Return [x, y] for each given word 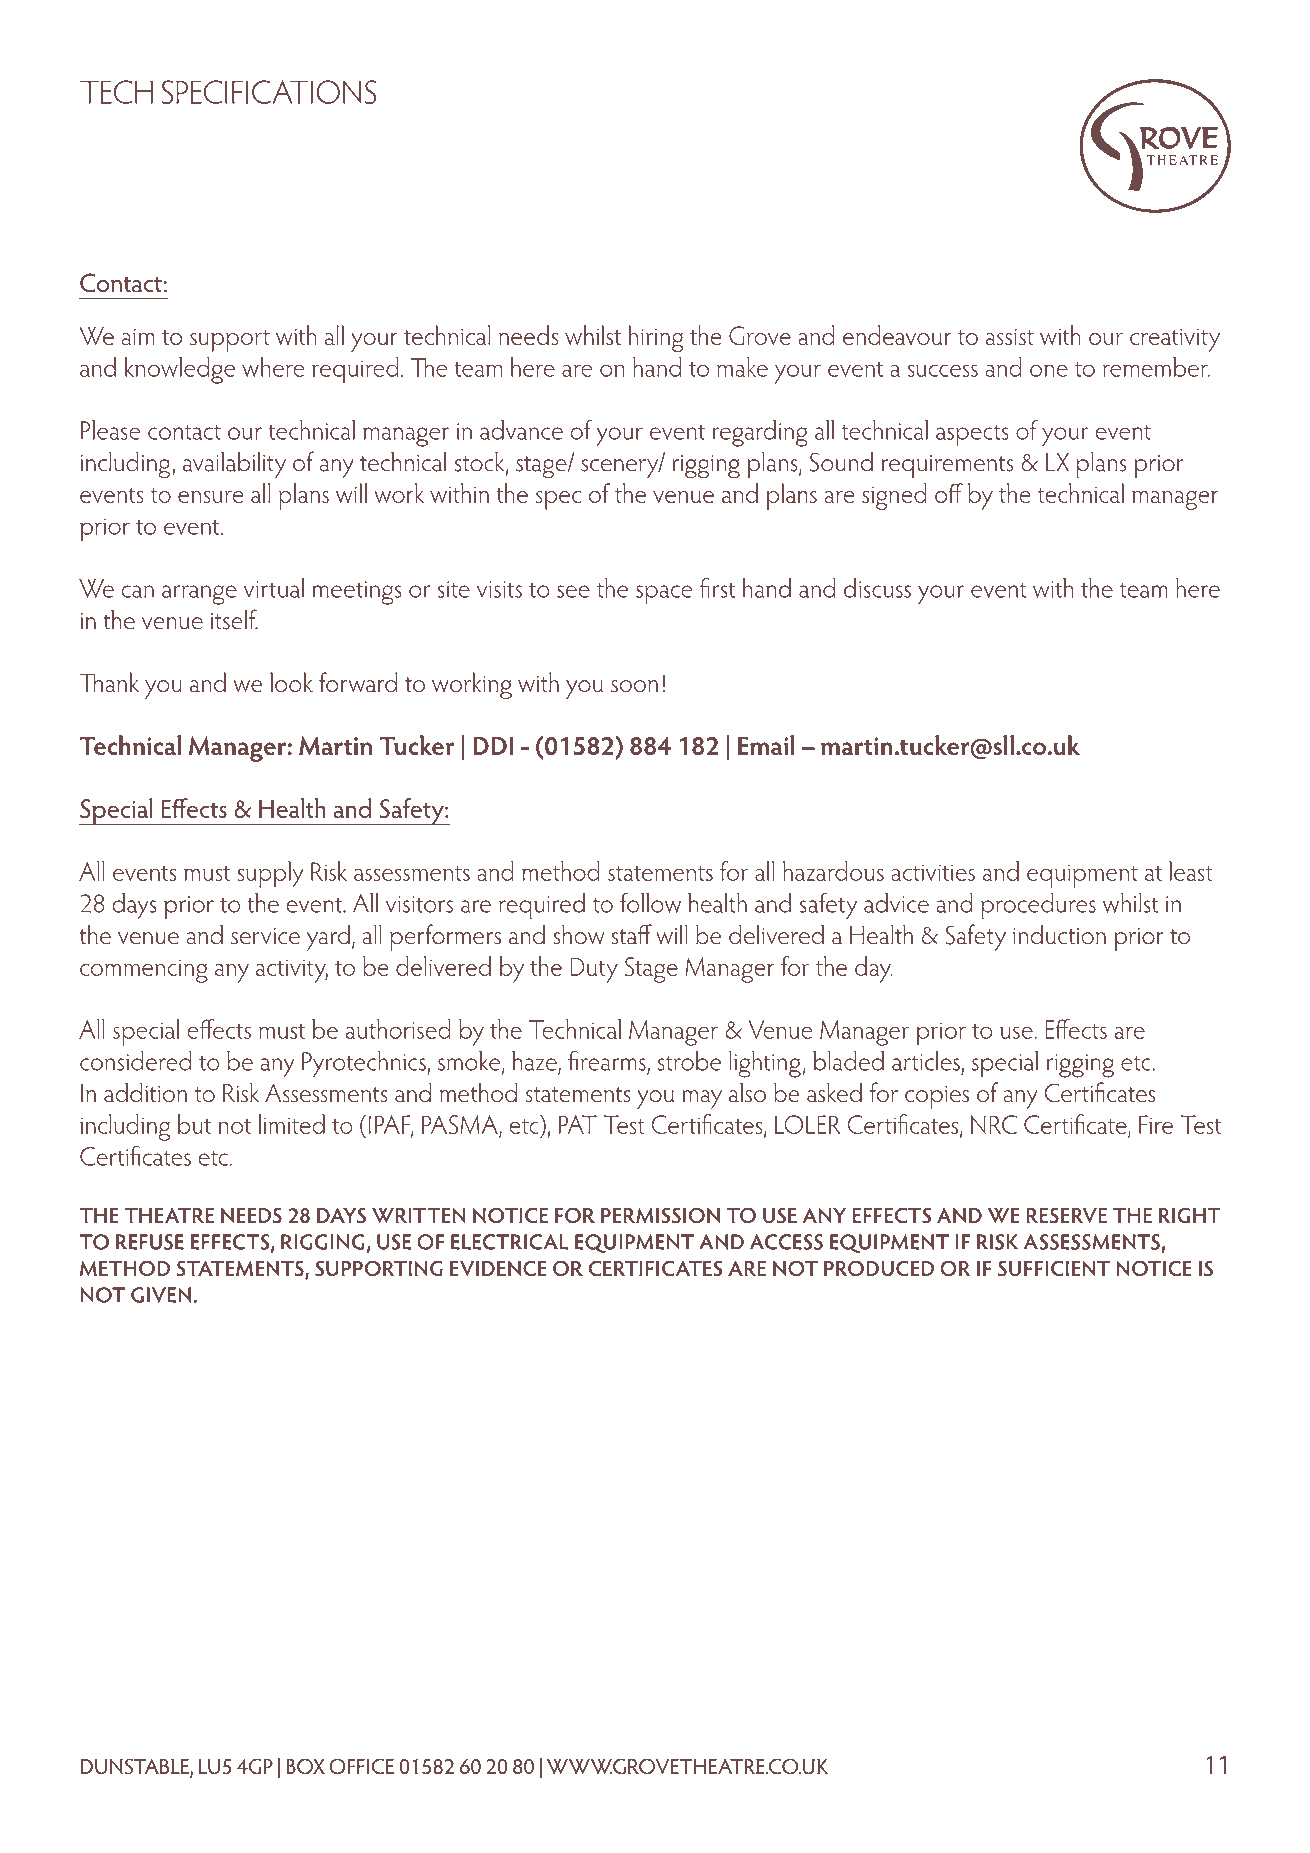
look [291, 682]
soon [634, 686]
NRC [994, 1124]
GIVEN [162, 1295]
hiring [656, 338]
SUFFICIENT [1054, 1268]
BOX [305, 1766]
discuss [877, 588]
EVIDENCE [498, 1268]
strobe [689, 1061]
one [1049, 370]
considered [136, 1061]
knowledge [179, 370]
